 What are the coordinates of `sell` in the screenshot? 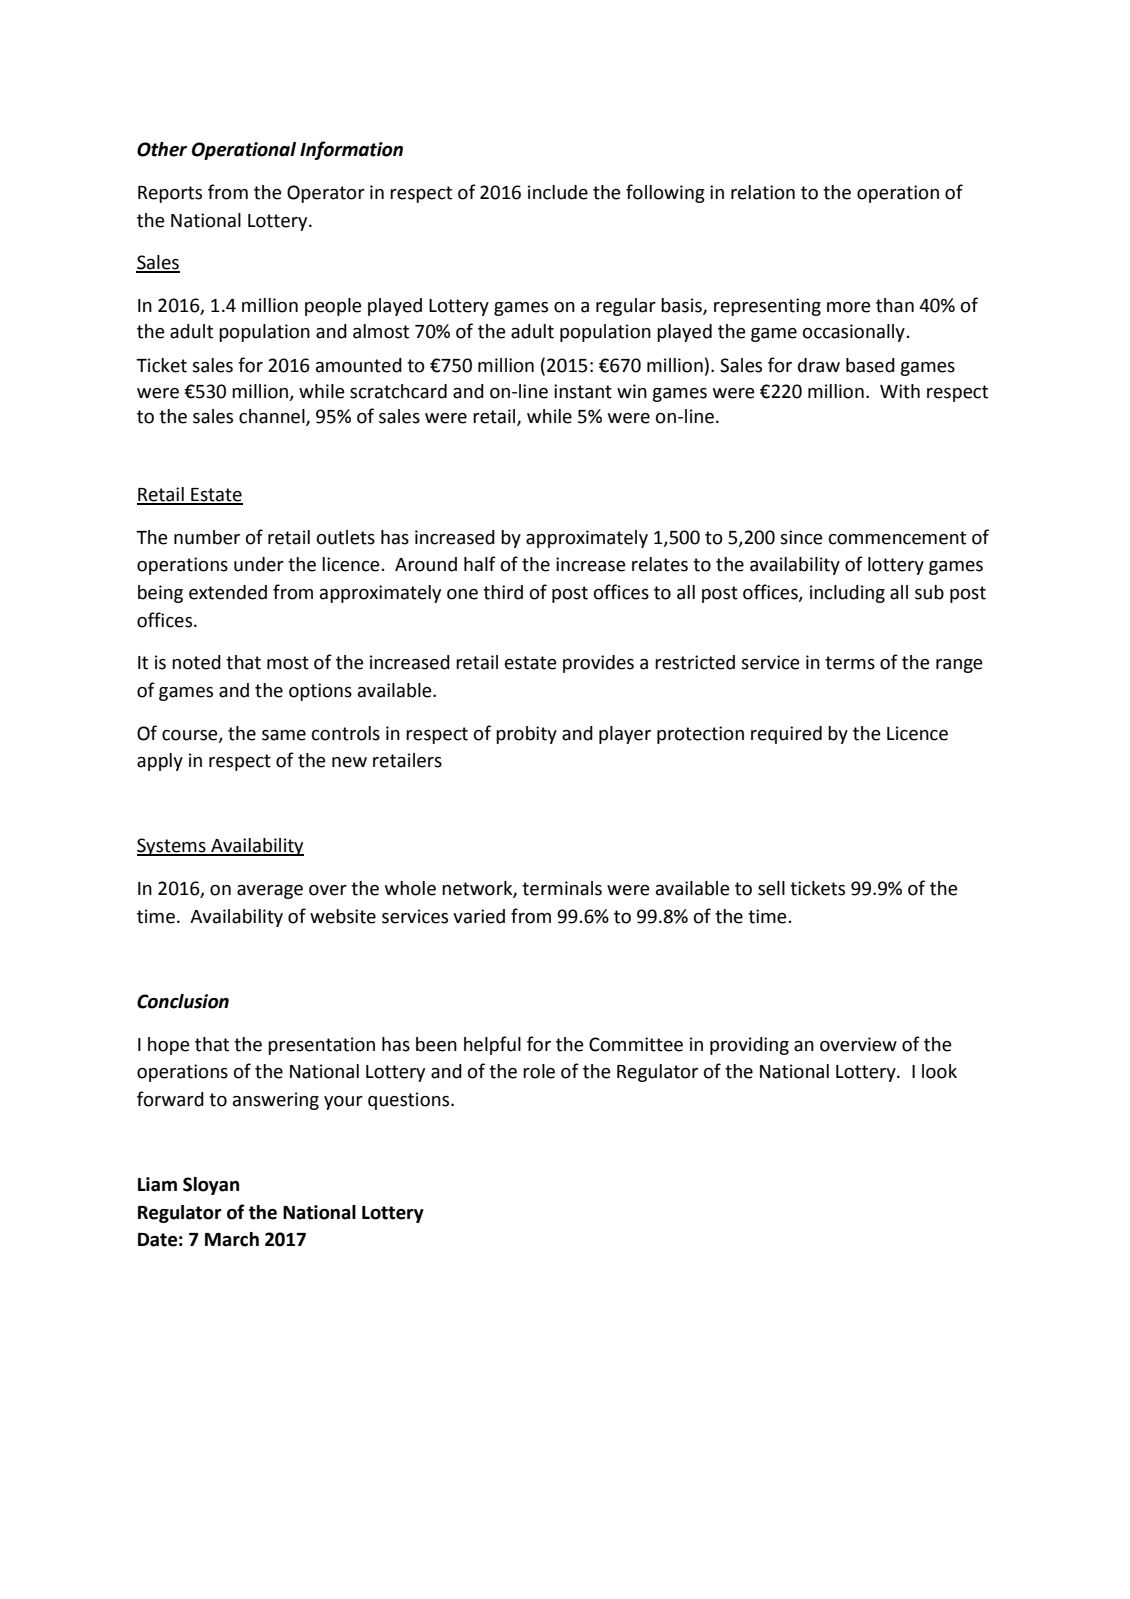 It's located at (771, 888).
